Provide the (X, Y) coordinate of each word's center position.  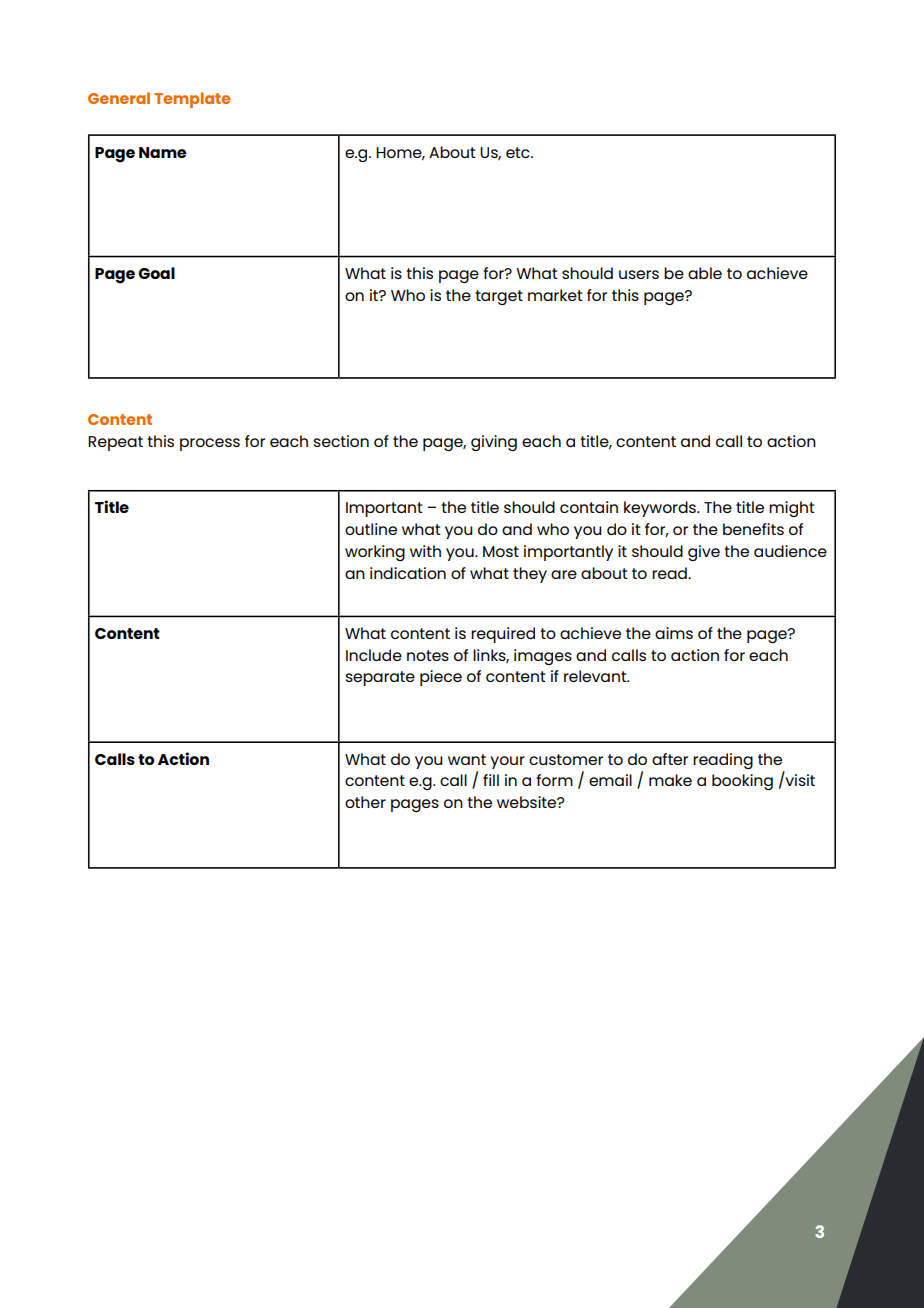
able (705, 273)
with (425, 551)
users (639, 274)
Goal (156, 273)
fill (491, 780)
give (704, 553)
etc (519, 152)
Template (192, 100)
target (499, 297)
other (365, 802)
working (375, 553)
